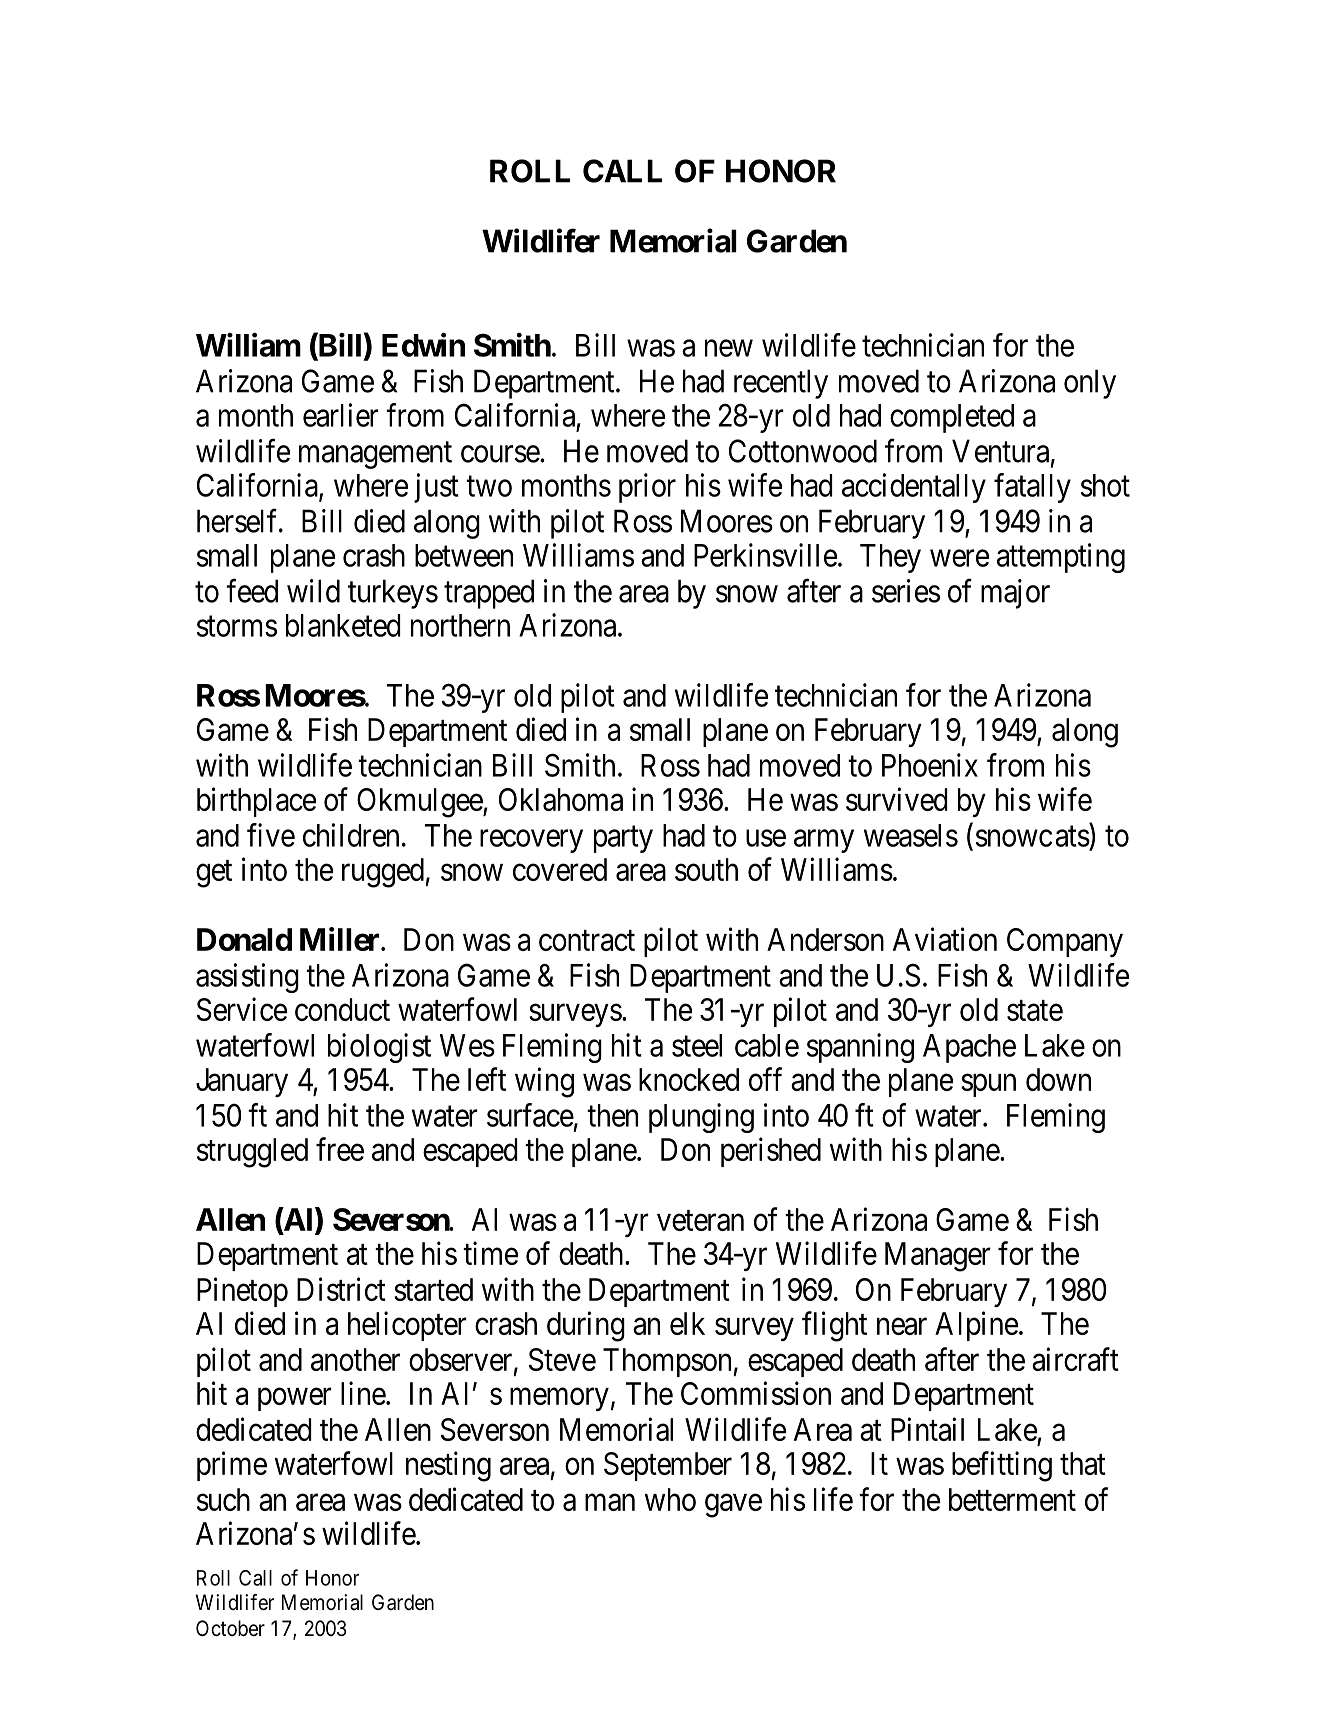 This document has height=1719, width=1328. I want to click on Manager, so click(938, 1257).
